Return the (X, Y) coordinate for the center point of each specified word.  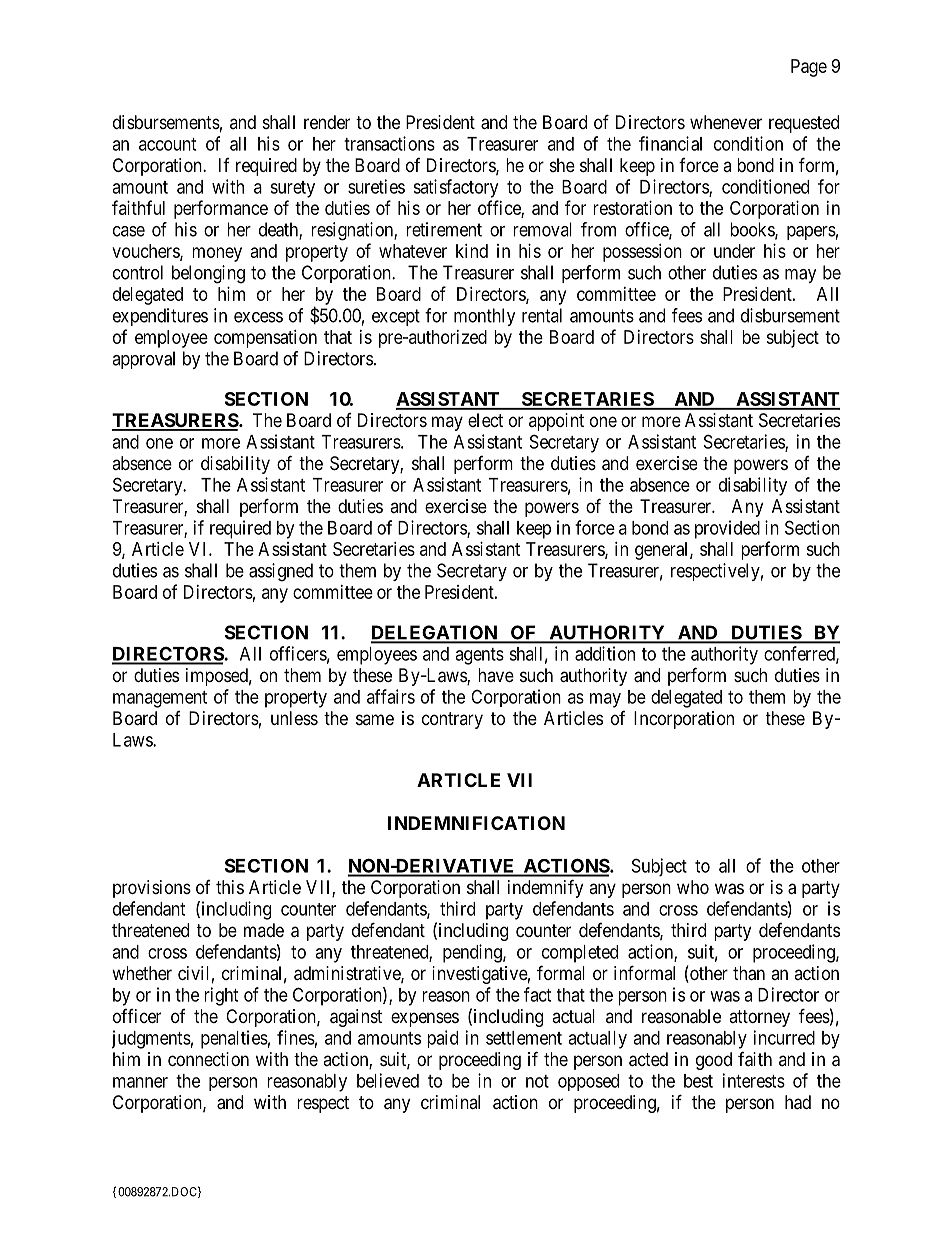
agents (479, 656)
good (714, 1061)
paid (443, 1039)
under (734, 251)
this (230, 887)
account (167, 144)
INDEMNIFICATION (476, 823)
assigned (281, 572)
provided (727, 529)
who (693, 887)
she (562, 165)
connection (208, 1059)
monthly (485, 317)
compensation (265, 339)
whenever (726, 122)
